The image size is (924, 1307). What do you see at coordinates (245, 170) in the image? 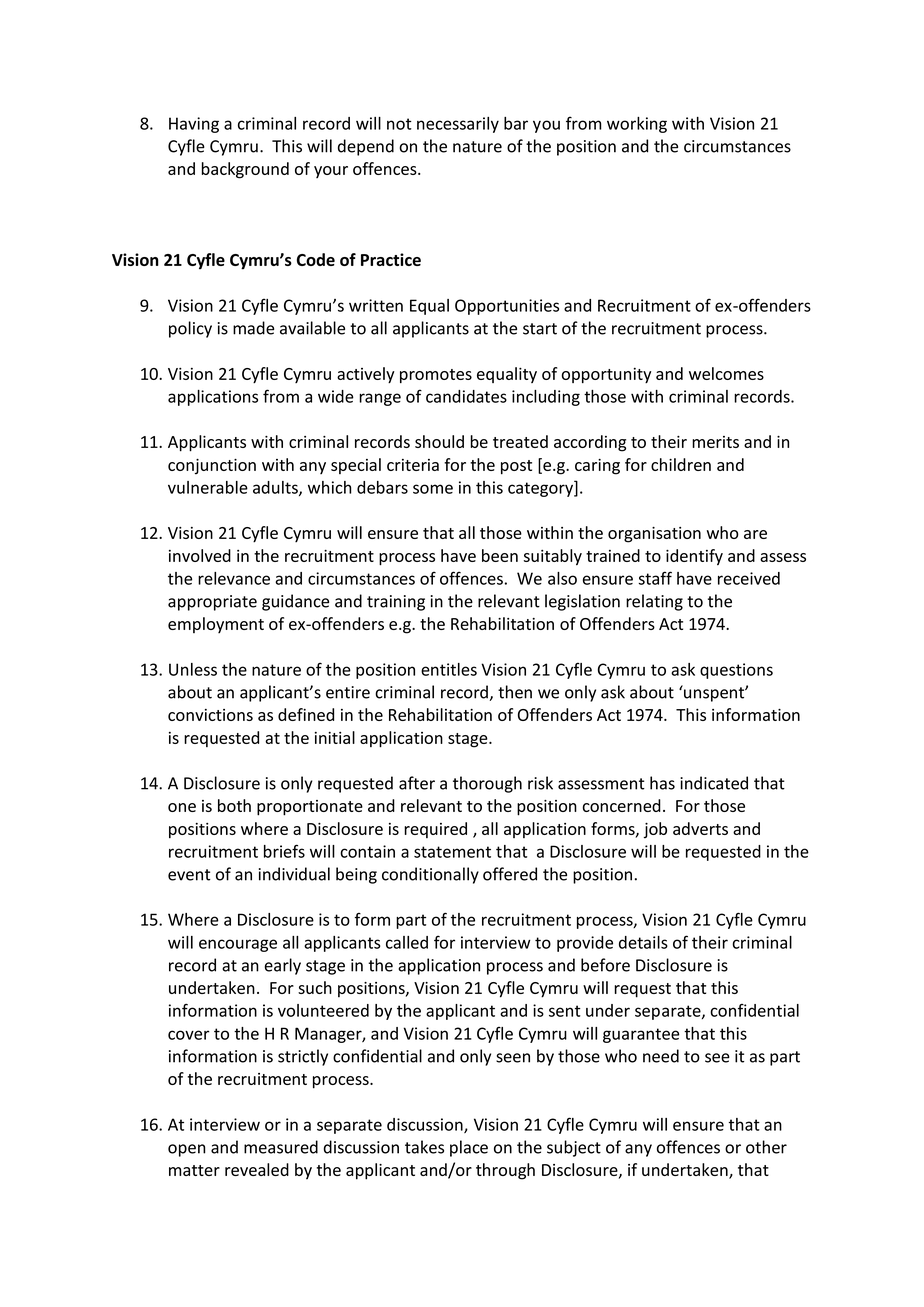
I see `background` at bounding box center [245, 170].
